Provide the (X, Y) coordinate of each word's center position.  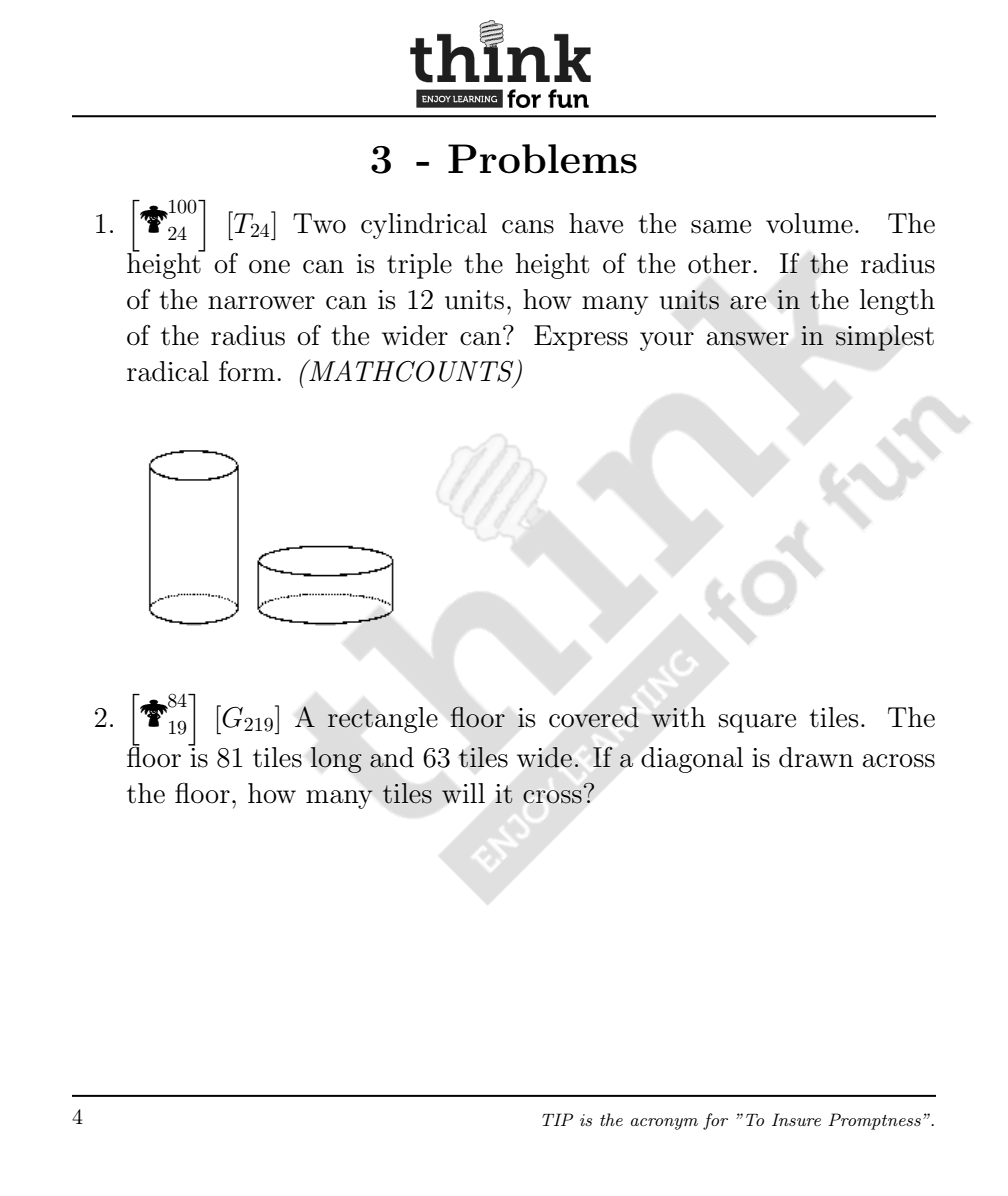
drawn (816, 757)
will (463, 793)
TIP (557, 1119)
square (757, 723)
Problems (542, 159)
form (247, 371)
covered (594, 717)
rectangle (383, 720)
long (336, 760)
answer (748, 339)
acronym (664, 1124)
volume (809, 223)
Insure (796, 1119)
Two (319, 223)
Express (581, 338)
